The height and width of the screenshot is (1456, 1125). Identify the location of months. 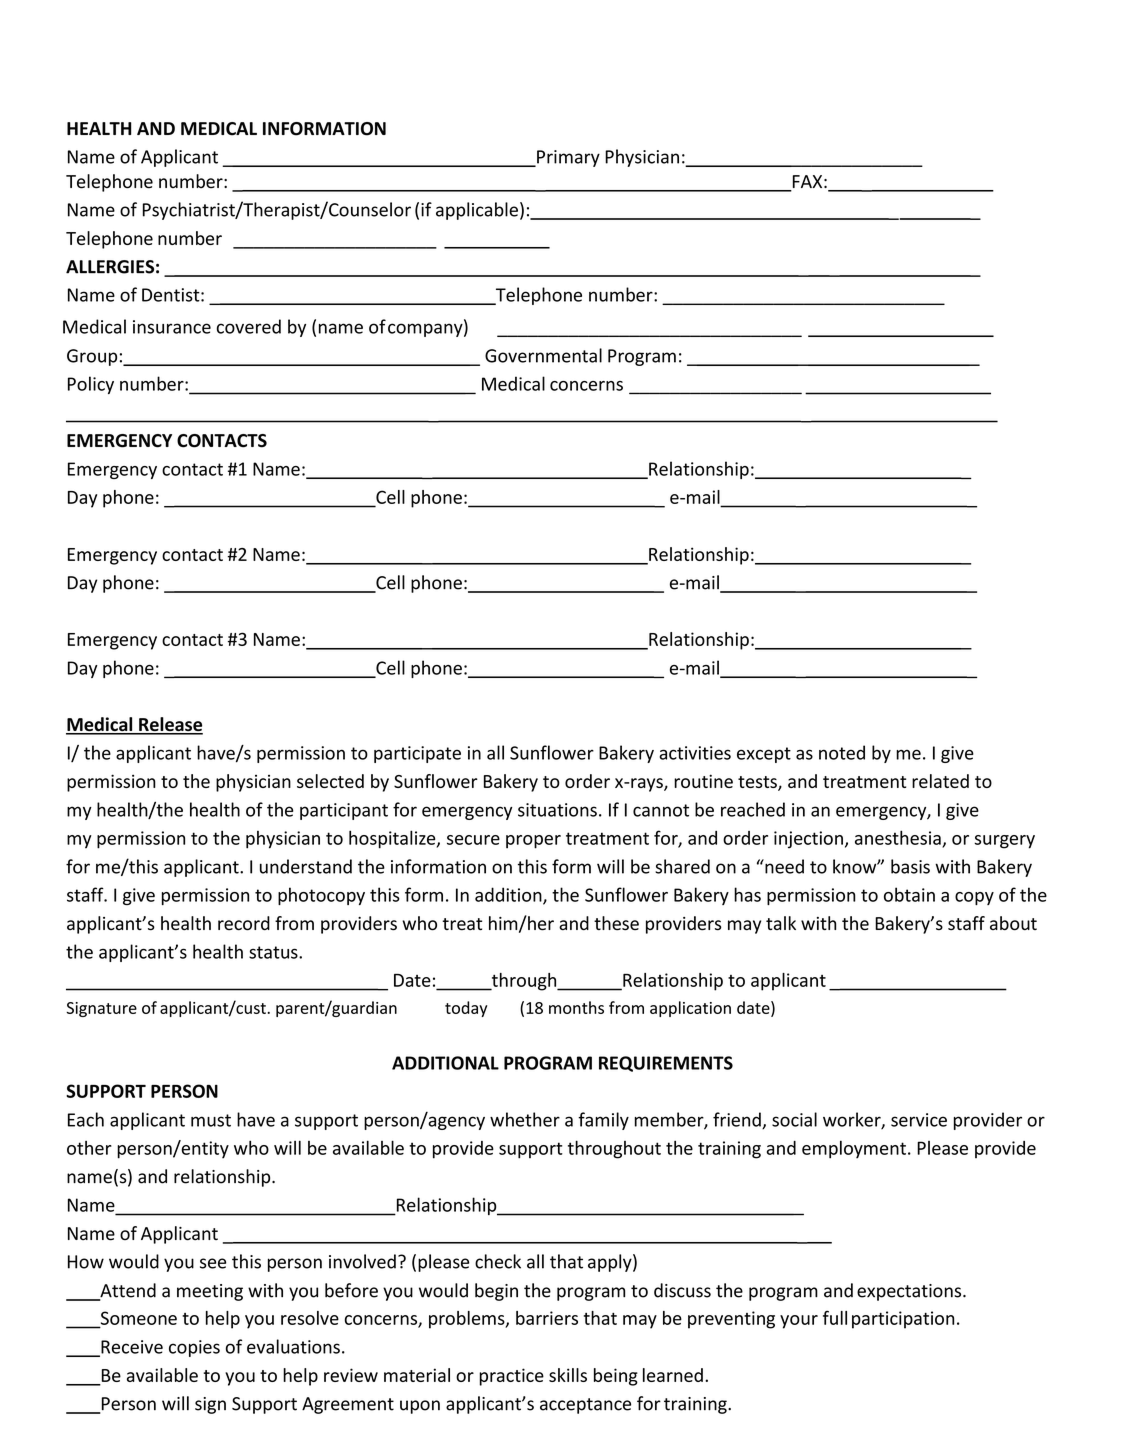
(576, 1007).
